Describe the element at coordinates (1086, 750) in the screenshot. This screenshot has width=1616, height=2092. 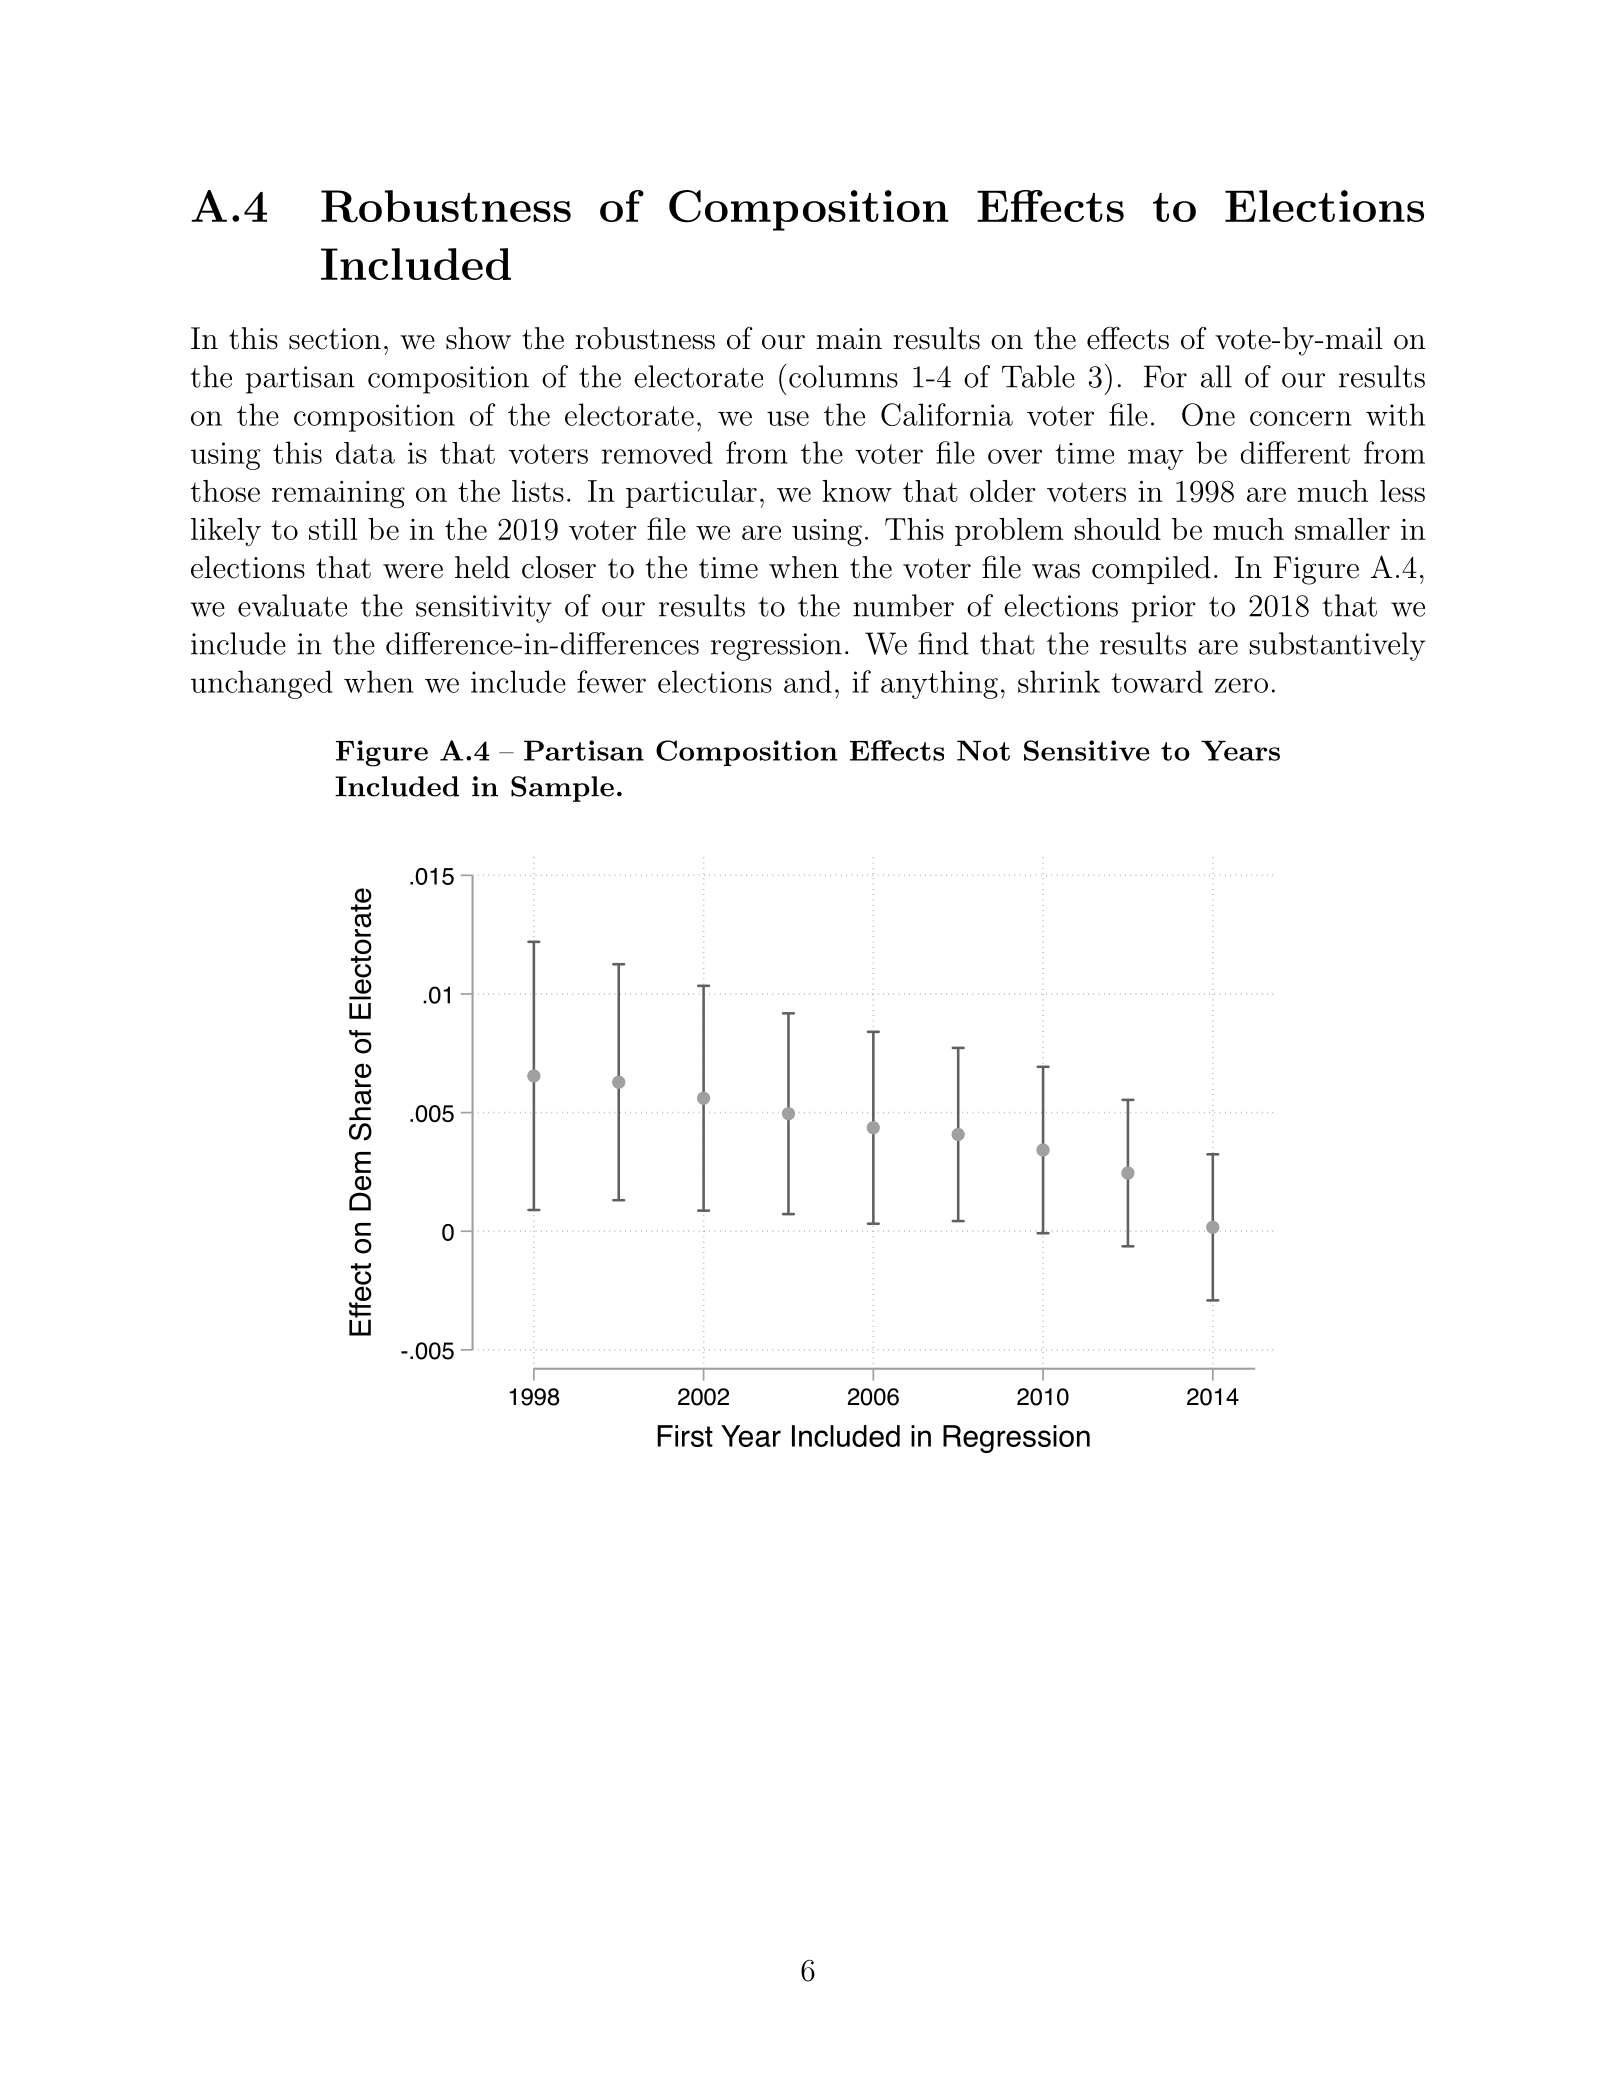
I see `Sensitive` at that location.
